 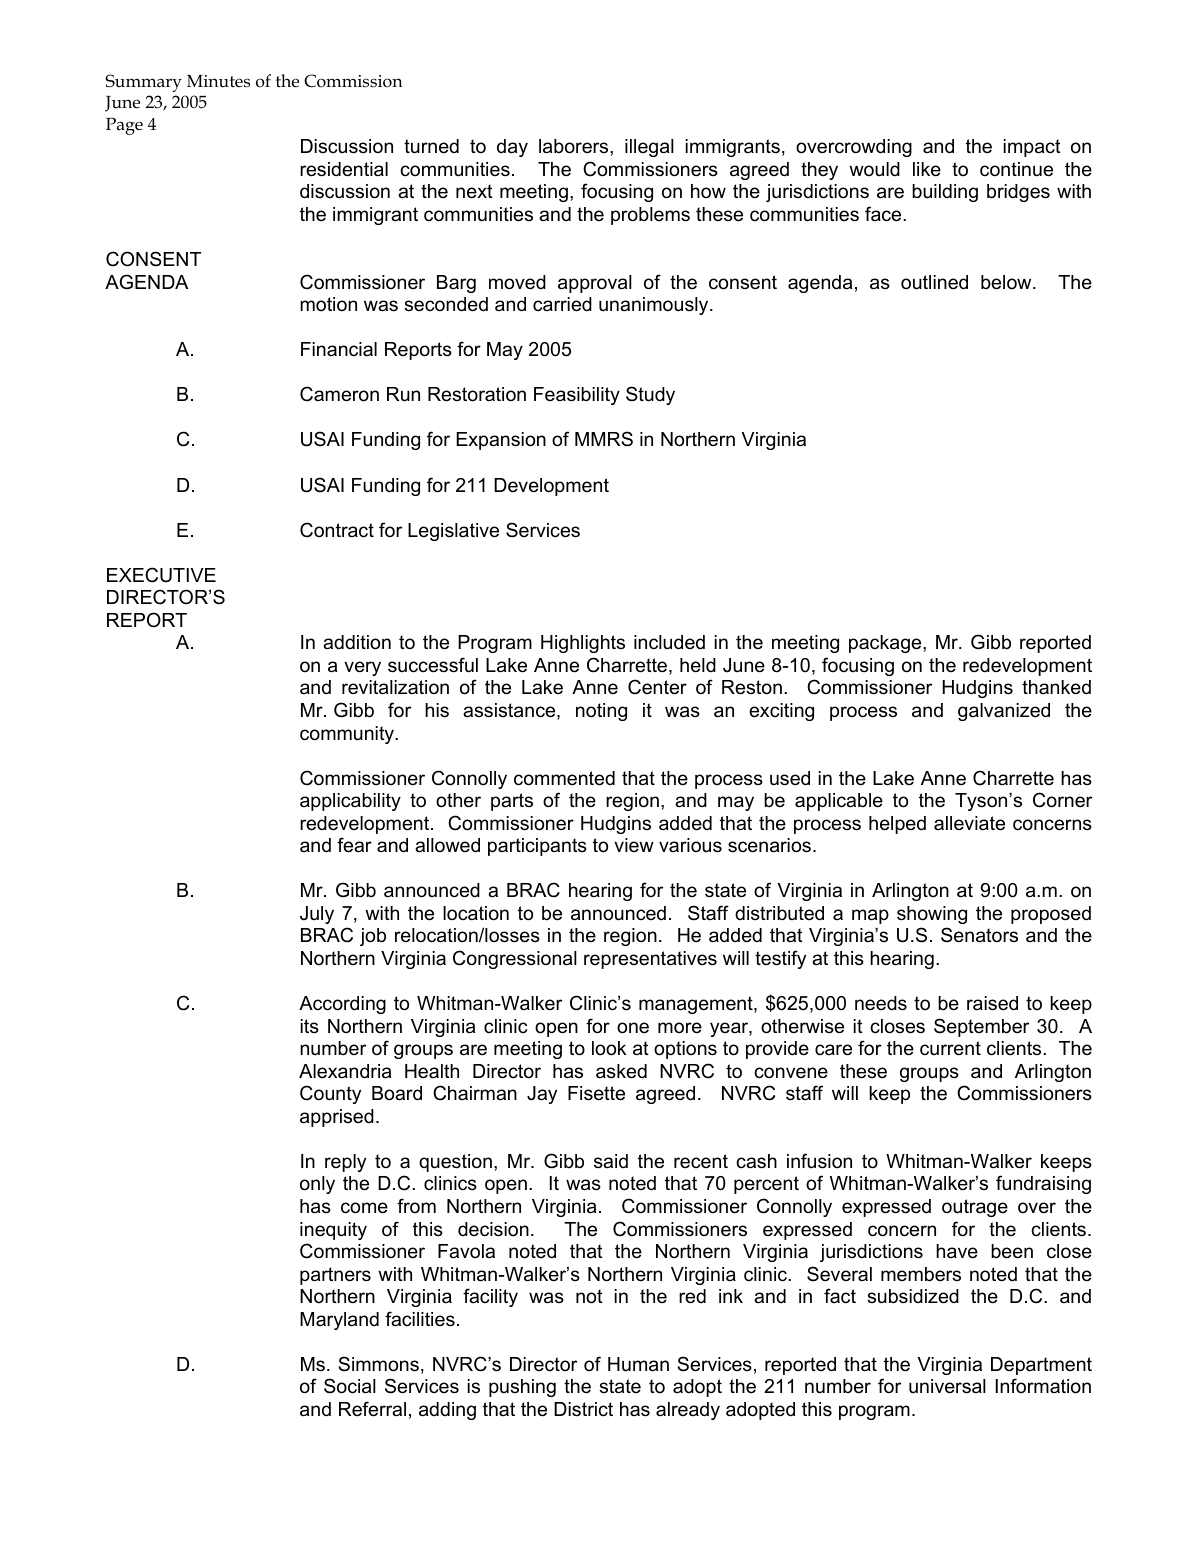 What do you see at coordinates (886, 644) in the document?
I see `package` at bounding box center [886, 644].
